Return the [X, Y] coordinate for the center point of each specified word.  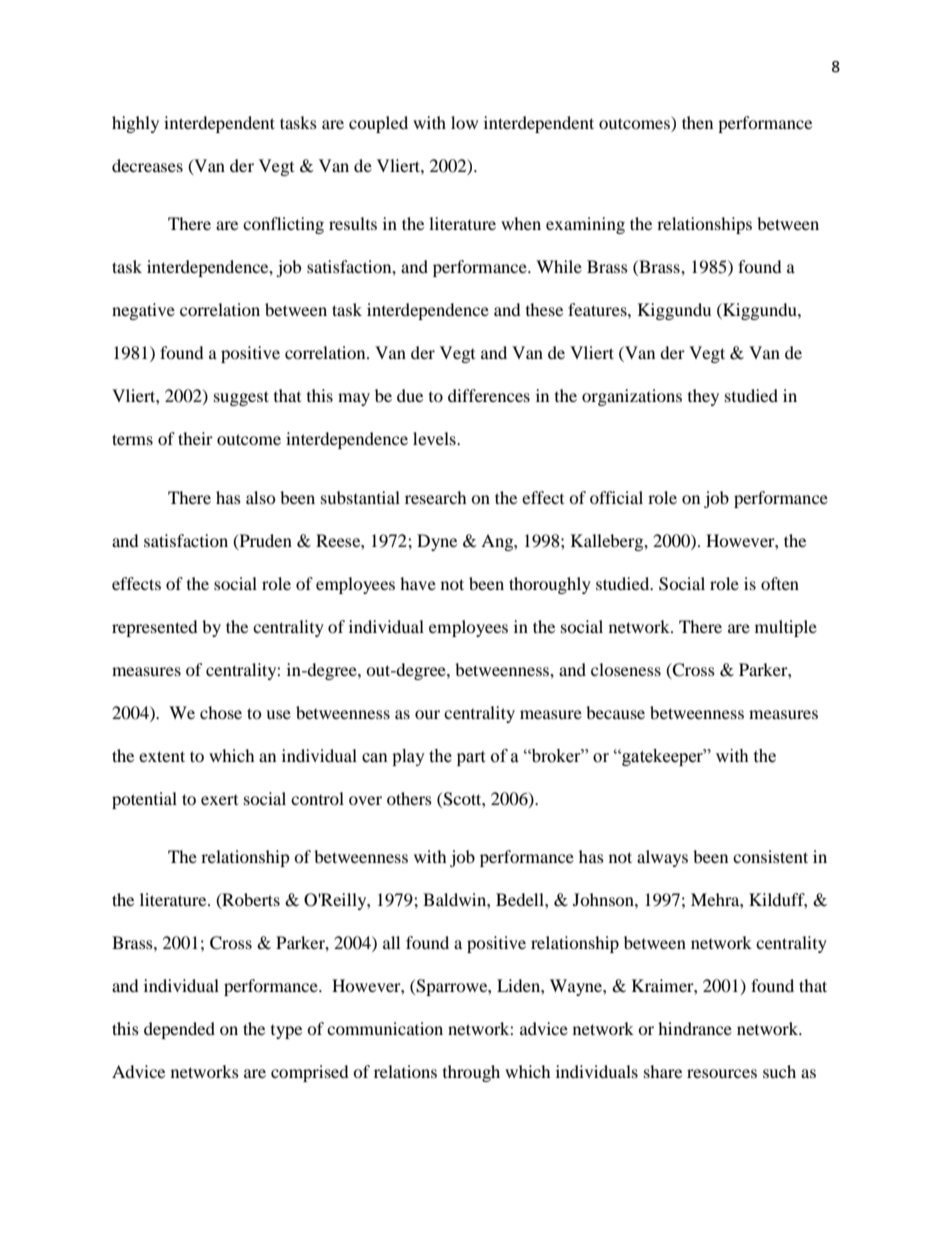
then [697, 122]
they [703, 397]
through [471, 1073]
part [471, 758]
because [615, 712]
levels [435, 438]
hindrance [695, 1028]
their [195, 438]
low [464, 122]
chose [221, 712]
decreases [147, 165]
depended [179, 1030]
